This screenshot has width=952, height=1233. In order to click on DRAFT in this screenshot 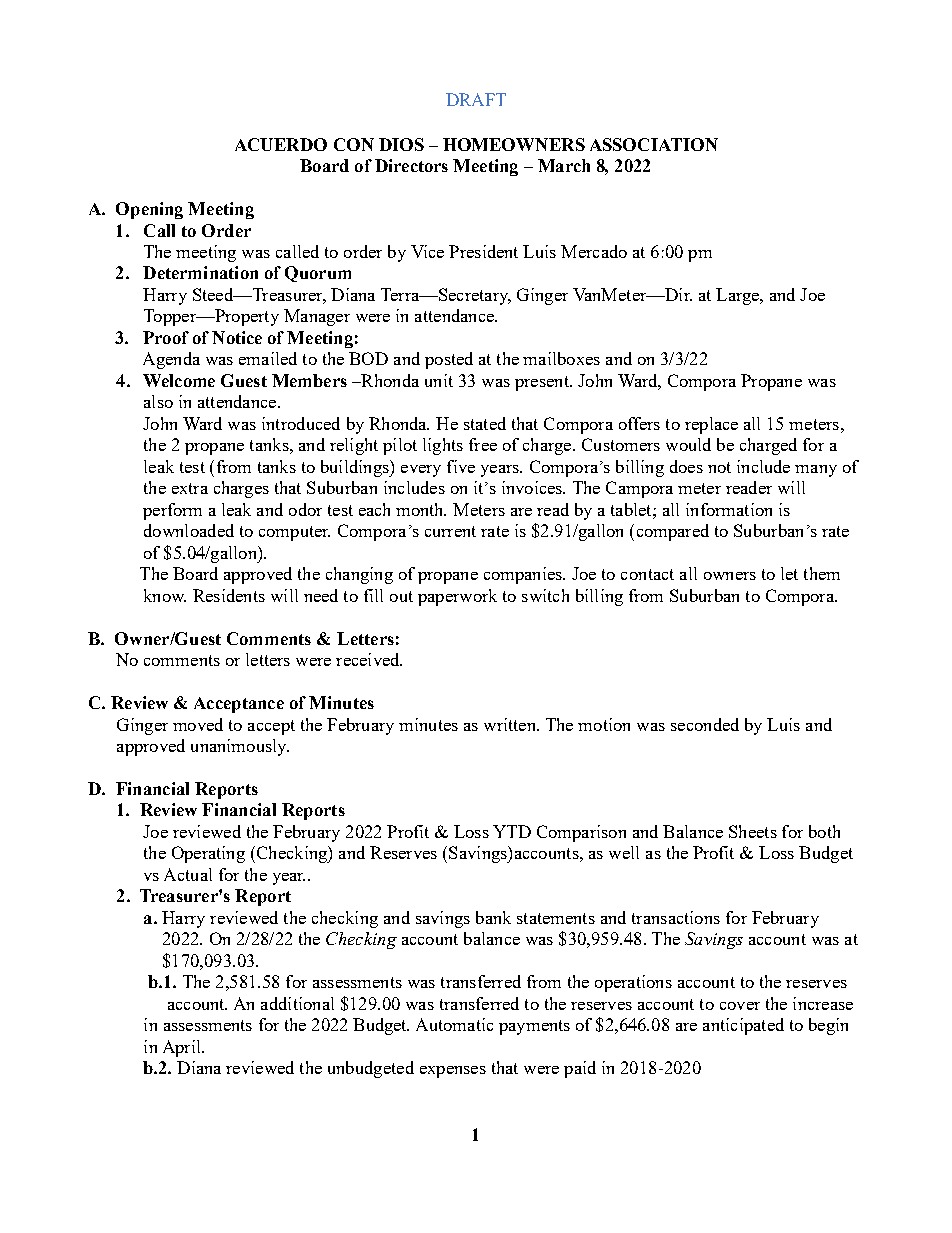, I will do `click(476, 99)`.
